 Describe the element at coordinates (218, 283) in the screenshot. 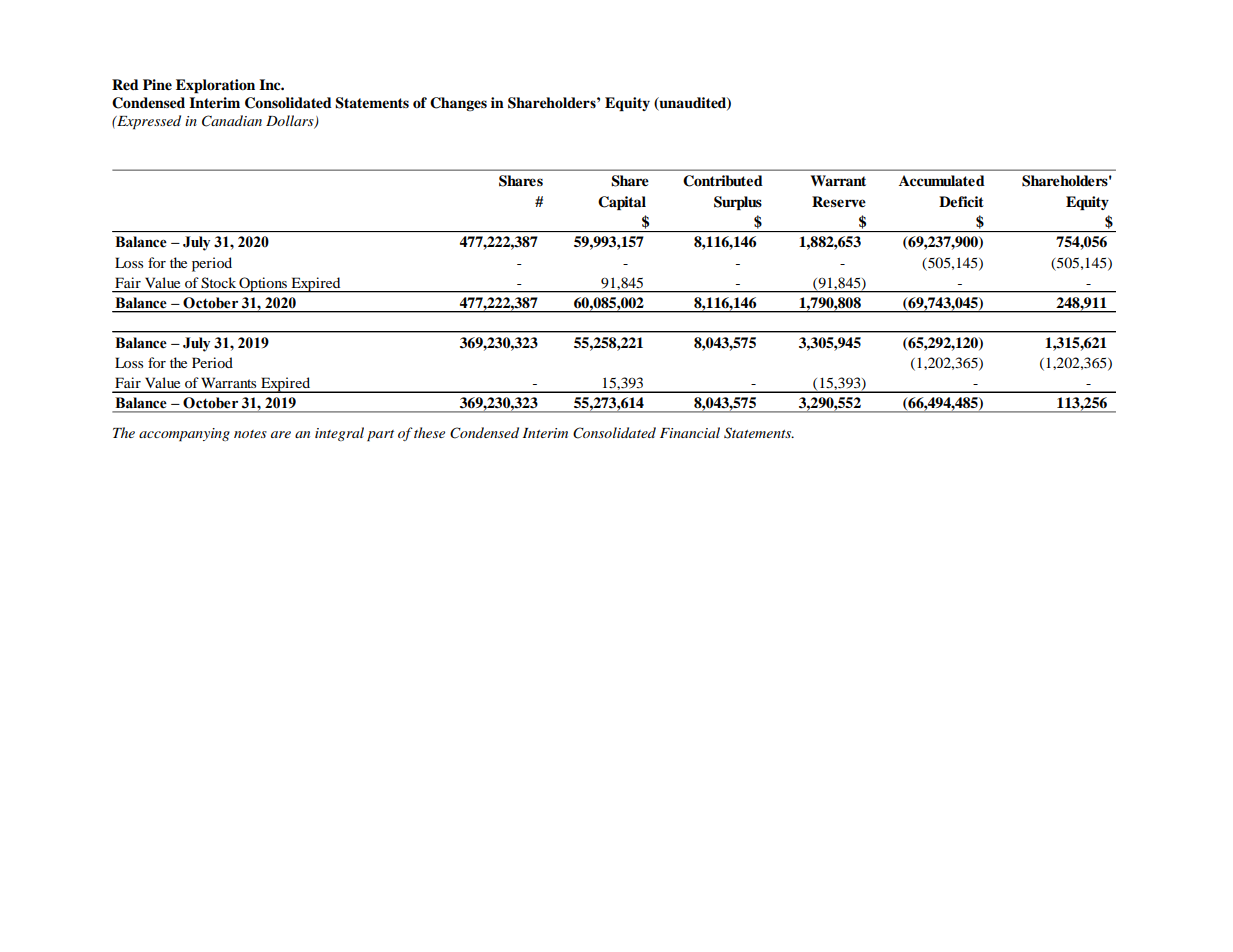

I see `Stock` at that location.
